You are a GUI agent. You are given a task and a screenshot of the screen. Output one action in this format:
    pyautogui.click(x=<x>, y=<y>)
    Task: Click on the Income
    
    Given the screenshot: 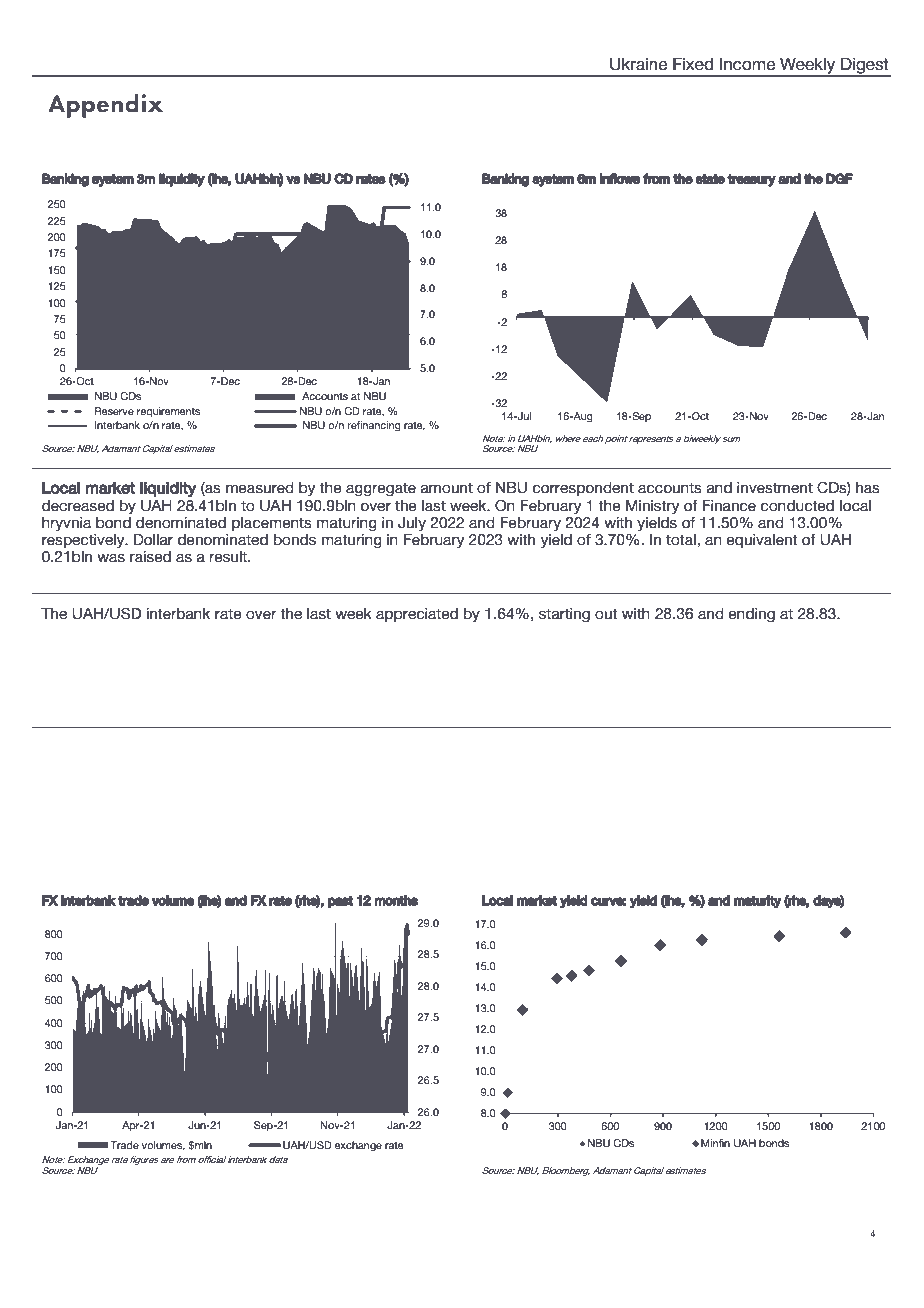 What is the action you would take?
    pyautogui.click(x=747, y=64)
